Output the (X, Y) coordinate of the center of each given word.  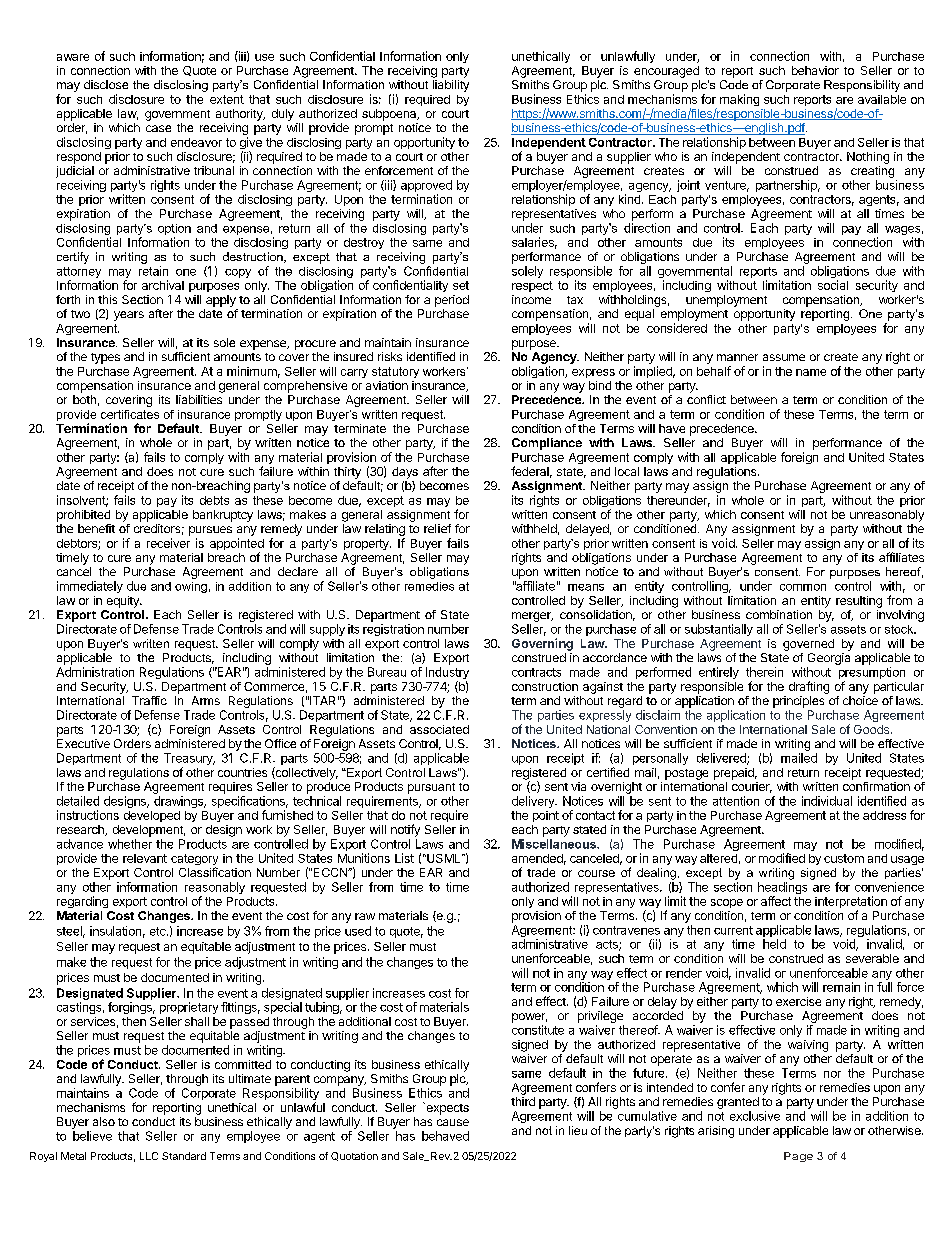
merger (532, 617)
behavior (815, 70)
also (104, 1121)
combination (779, 614)
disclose (106, 84)
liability (451, 86)
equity (124, 602)
